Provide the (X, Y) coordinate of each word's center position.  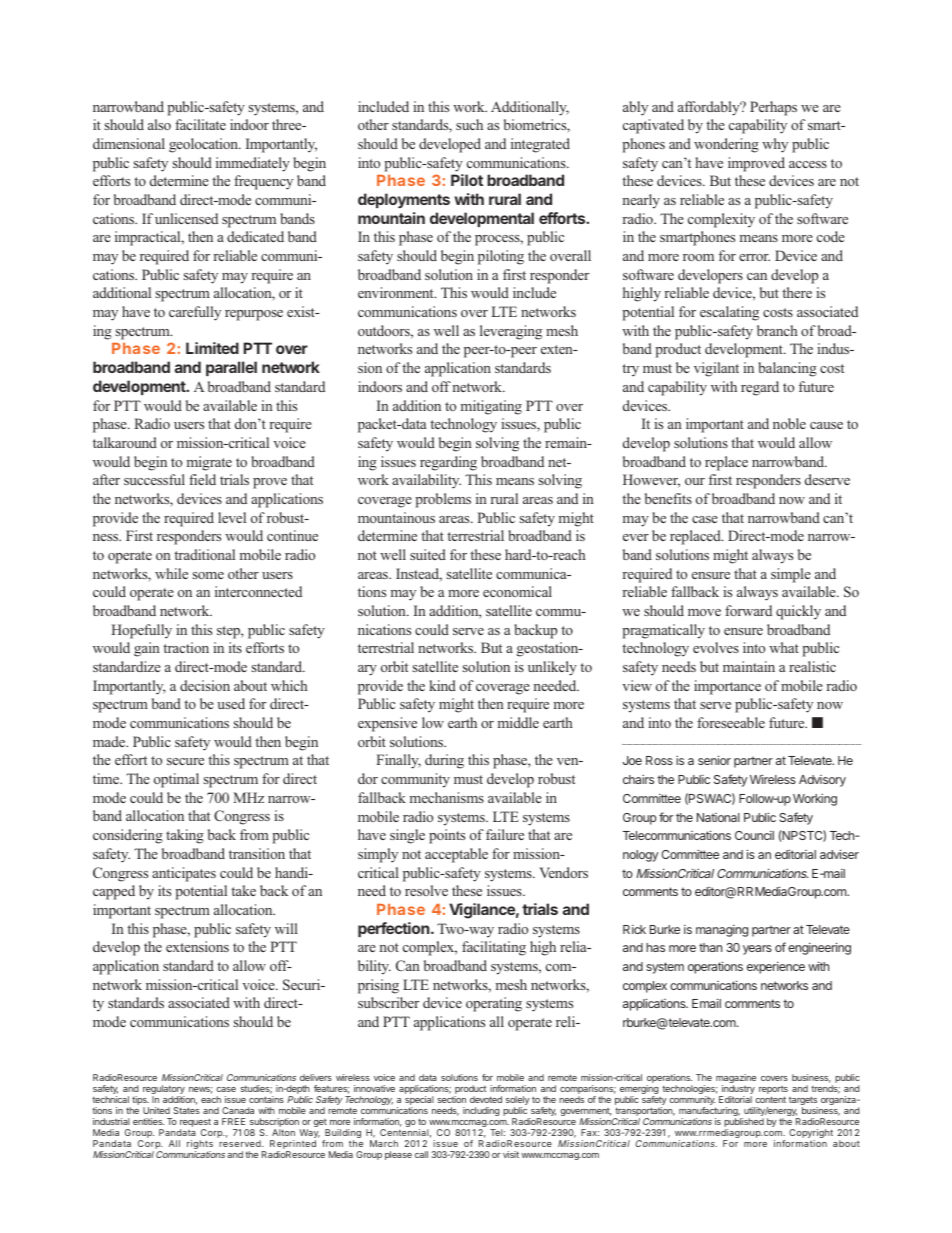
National (718, 817)
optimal (176, 780)
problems (443, 500)
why (775, 145)
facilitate (200, 124)
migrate (209, 463)
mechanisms (447, 797)
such (469, 124)
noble (789, 423)
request (195, 1124)
